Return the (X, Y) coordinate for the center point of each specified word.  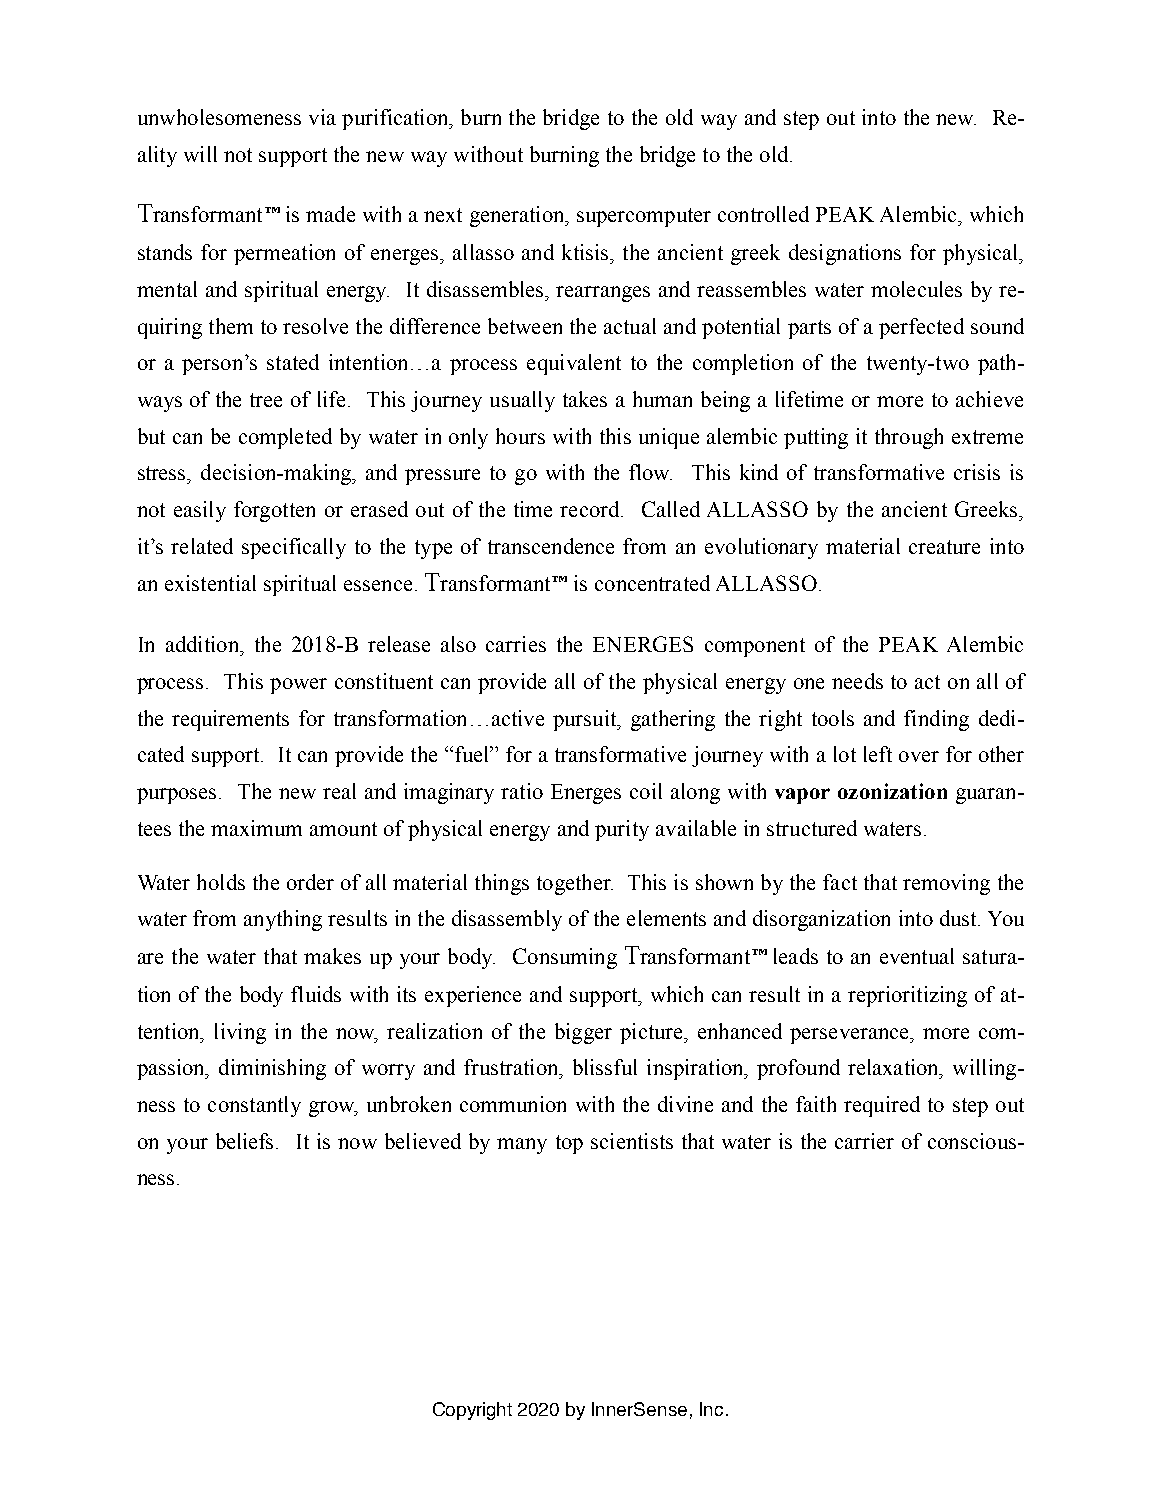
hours (520, 436)
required (882, 1106)
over (919, 756)
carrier (864, 1141)
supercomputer (644, 217)
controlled (763, 214)
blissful (605, 1067)
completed (285, 438)
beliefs (246, 1141)
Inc (711, 1409)
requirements (230, 720)
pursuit (586, 720)
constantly (254, 1106)
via (322, 117)
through (909, 438)
